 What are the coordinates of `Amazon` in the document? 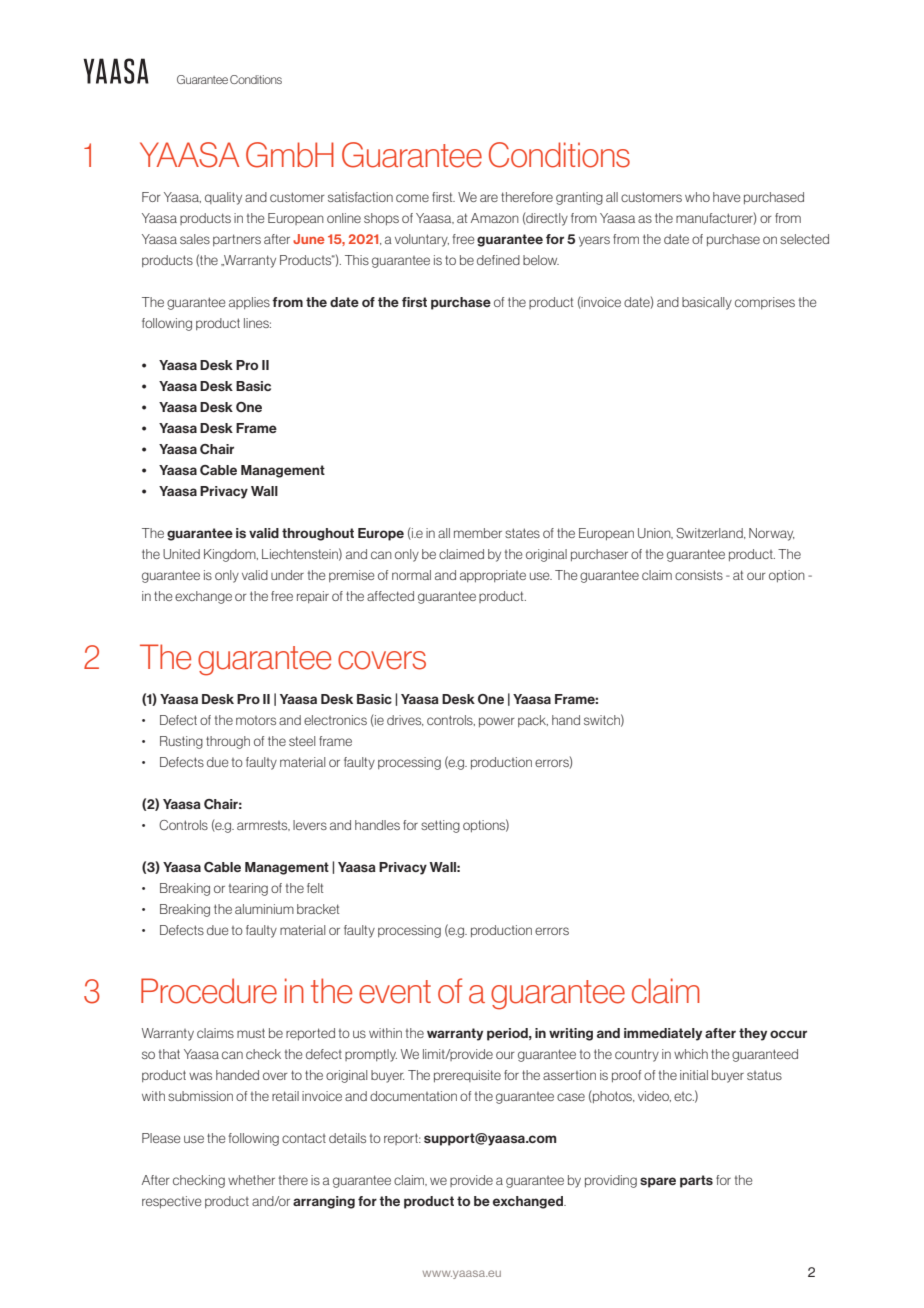 It's located at (495, 218).
